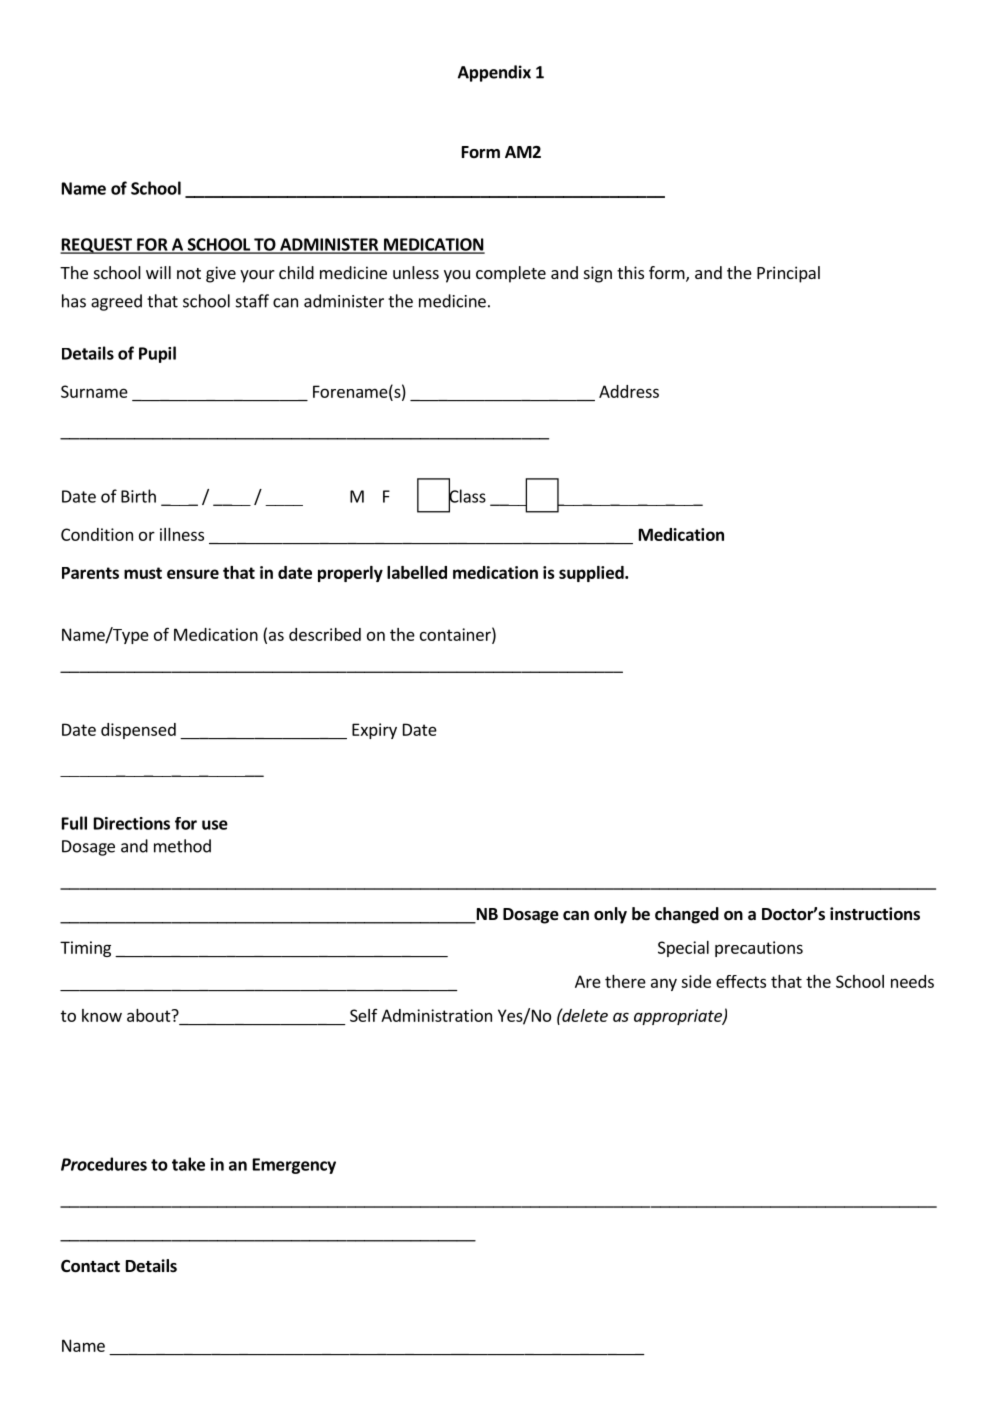  I want to click on dispensed, so click(138, 731).
